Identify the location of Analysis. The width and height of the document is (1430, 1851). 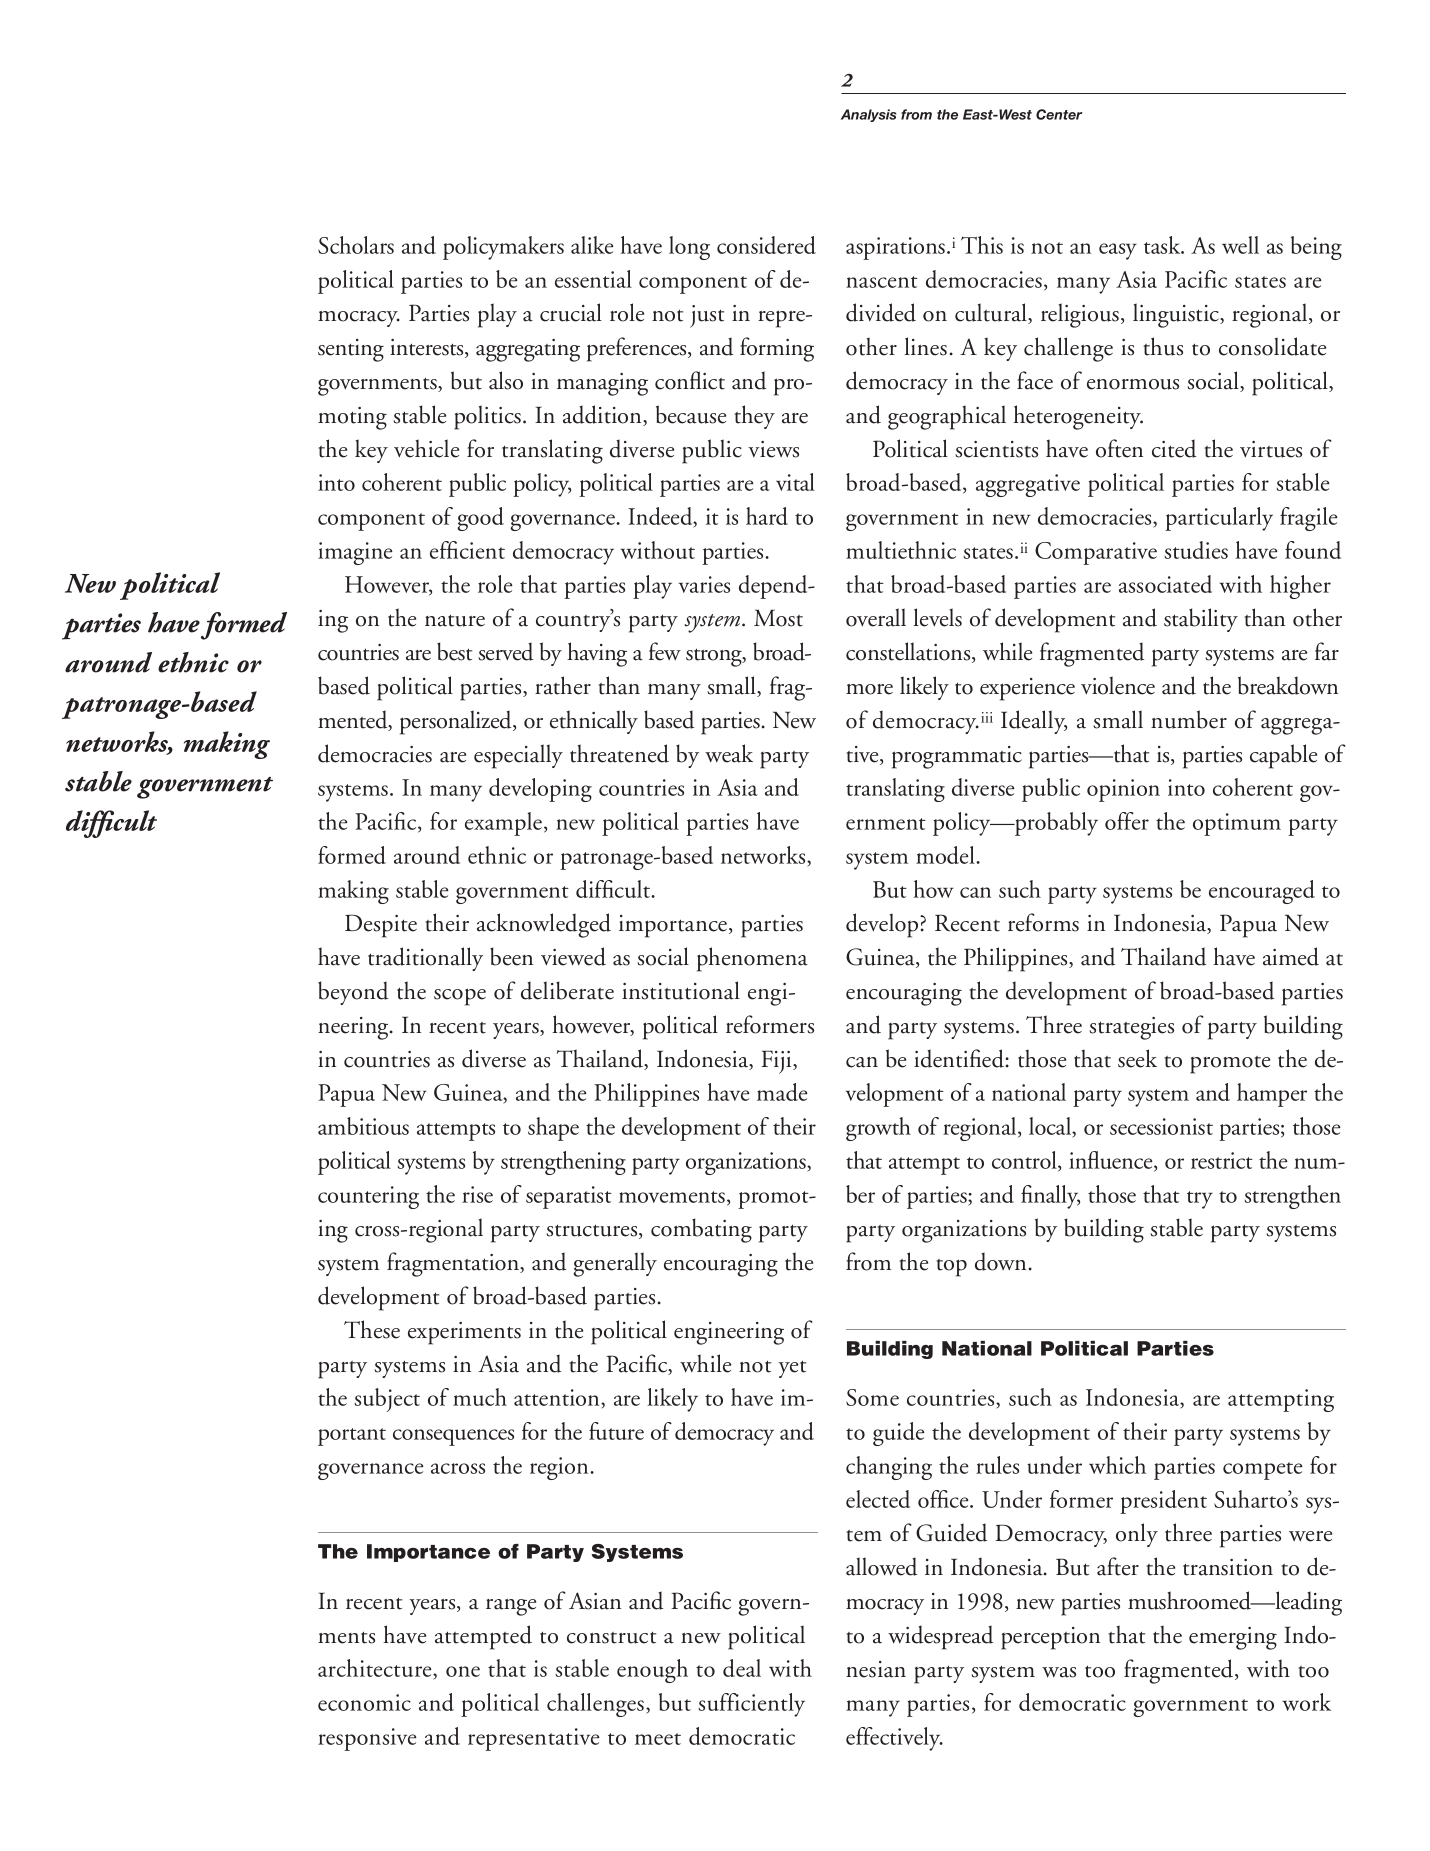
(869, 115).
